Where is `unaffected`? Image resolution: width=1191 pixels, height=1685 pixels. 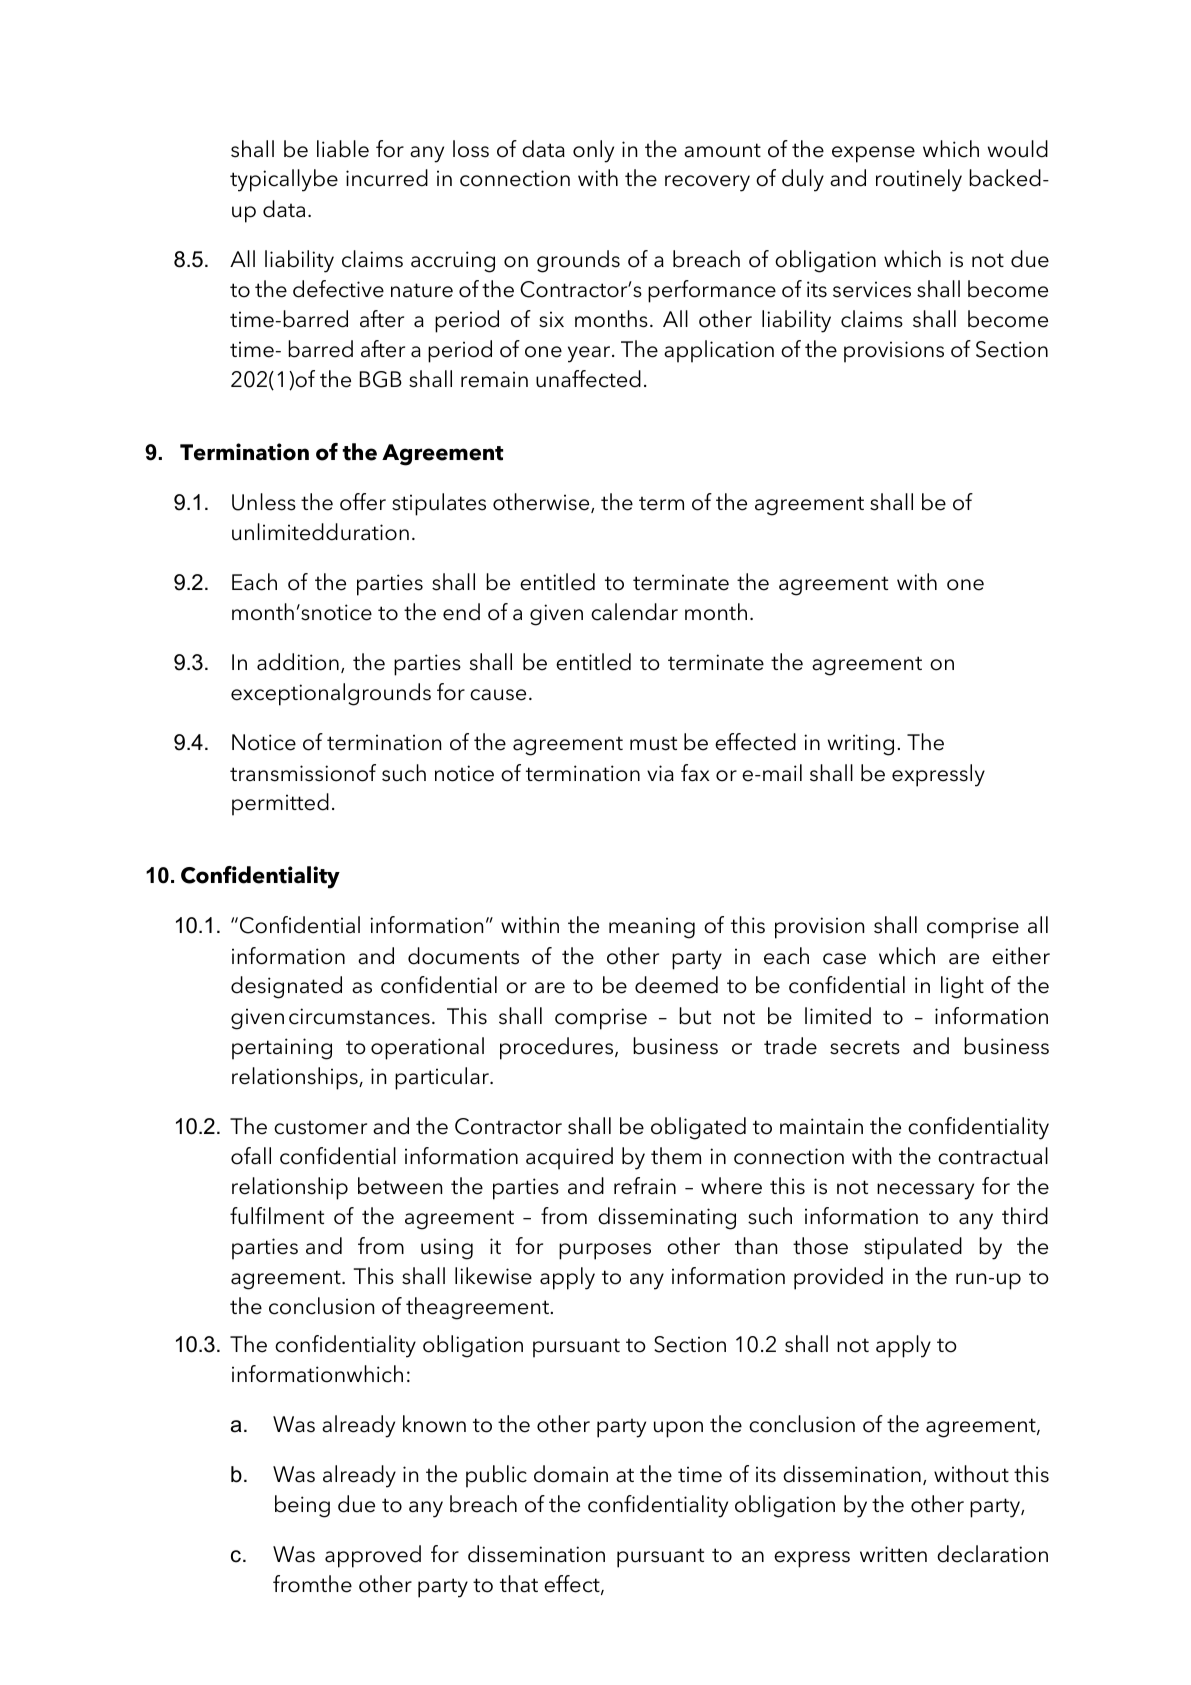 unaffected is located at coordinates (588, 379).
